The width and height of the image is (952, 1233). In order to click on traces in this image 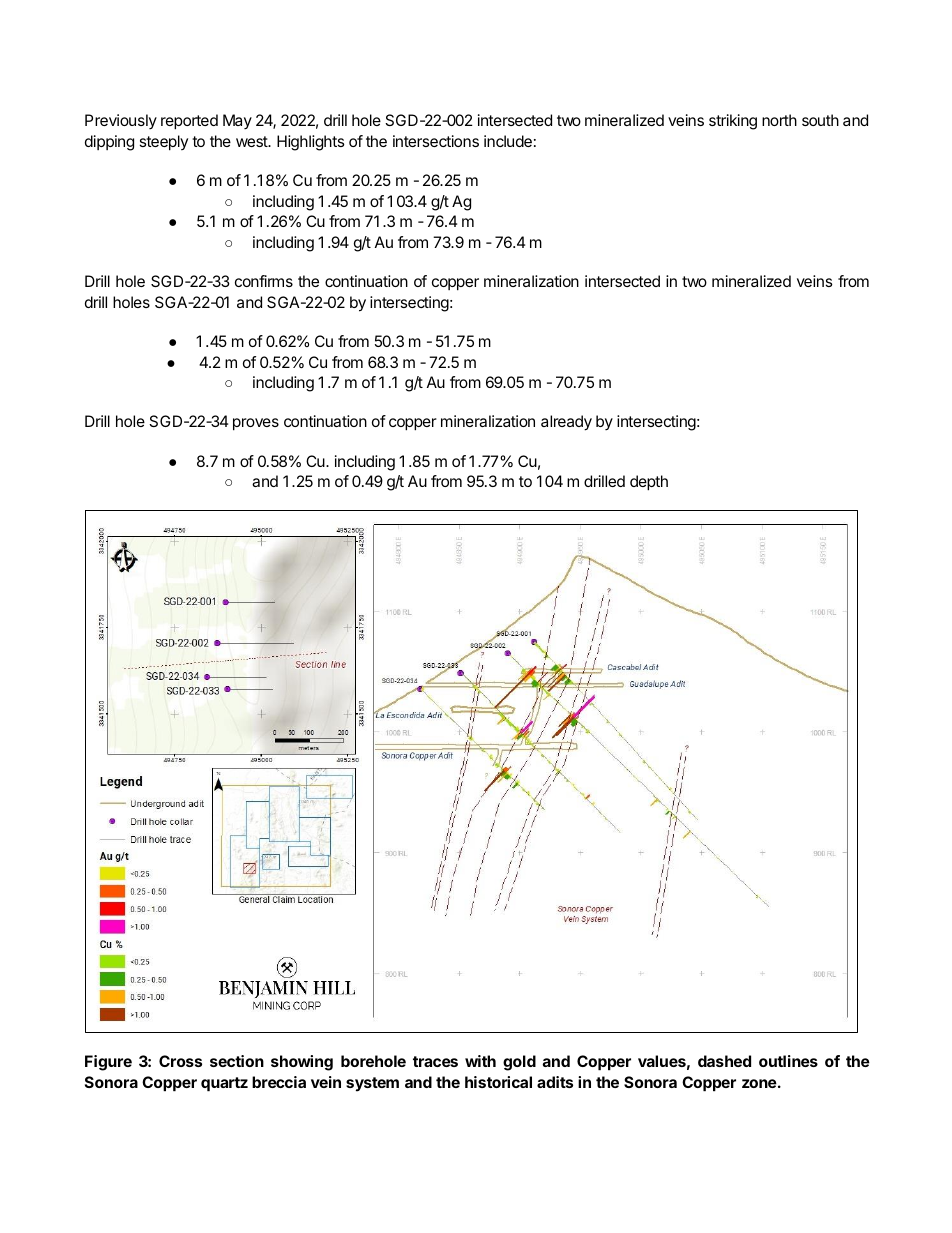, I will do `click(435, 1061)`.
